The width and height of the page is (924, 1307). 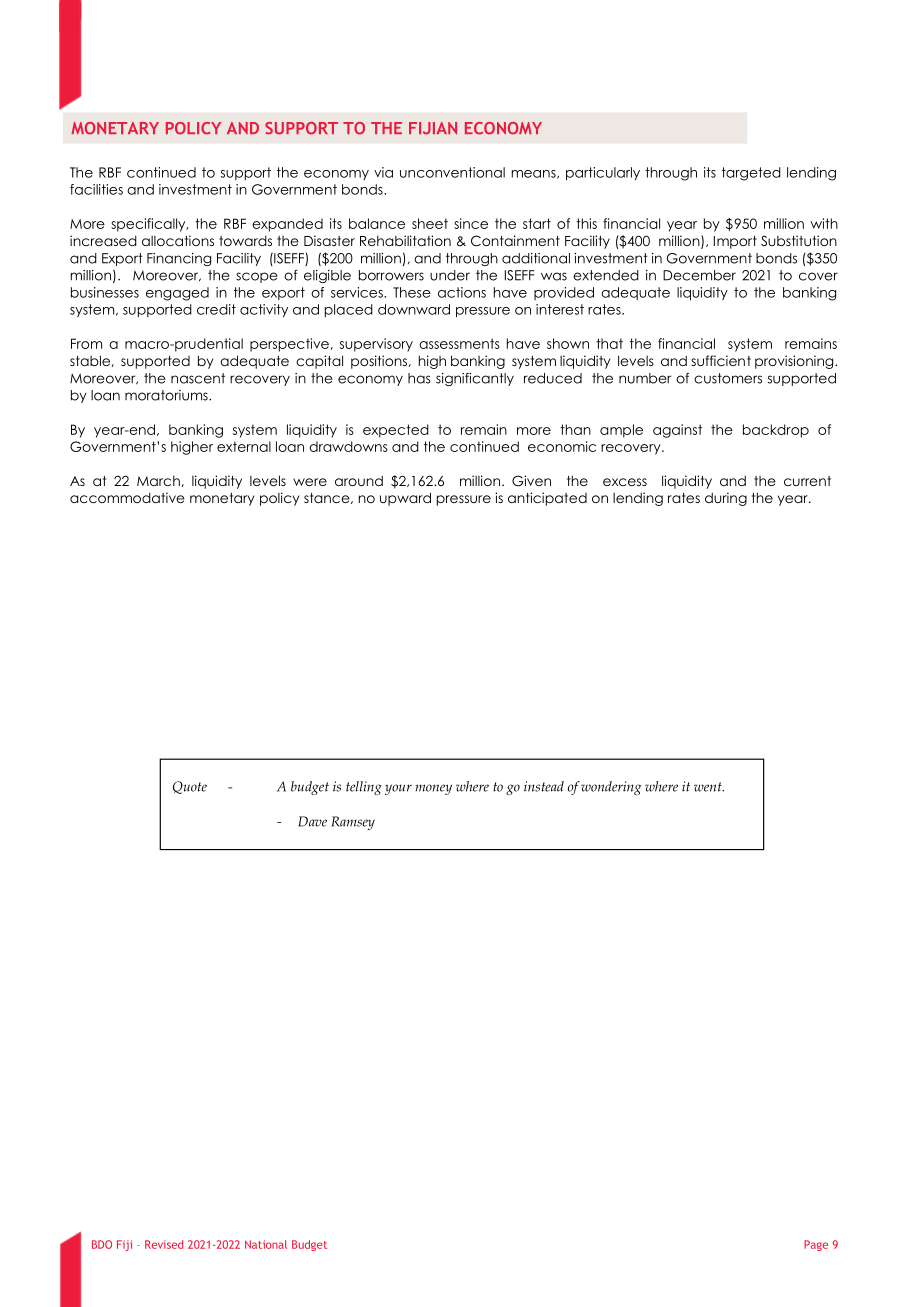 I want to click on Quote, so click(x=190, y=787).
